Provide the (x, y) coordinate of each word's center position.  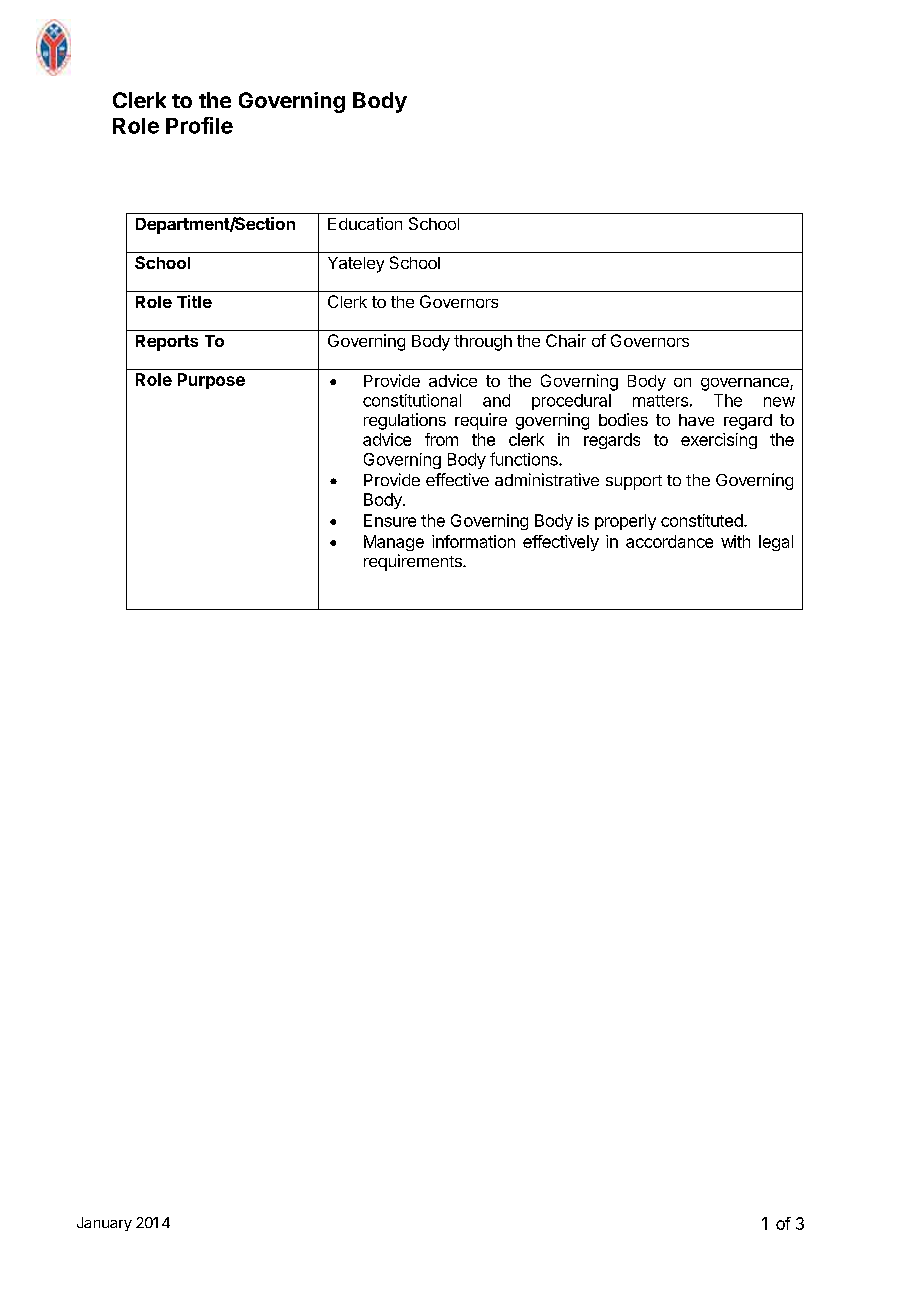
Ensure (390, 520)
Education (365, 223)
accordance (669, 541)
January (104, 1224)
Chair (566, 340)
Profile (199, 125)
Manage (394, 543)
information (473, 541)
